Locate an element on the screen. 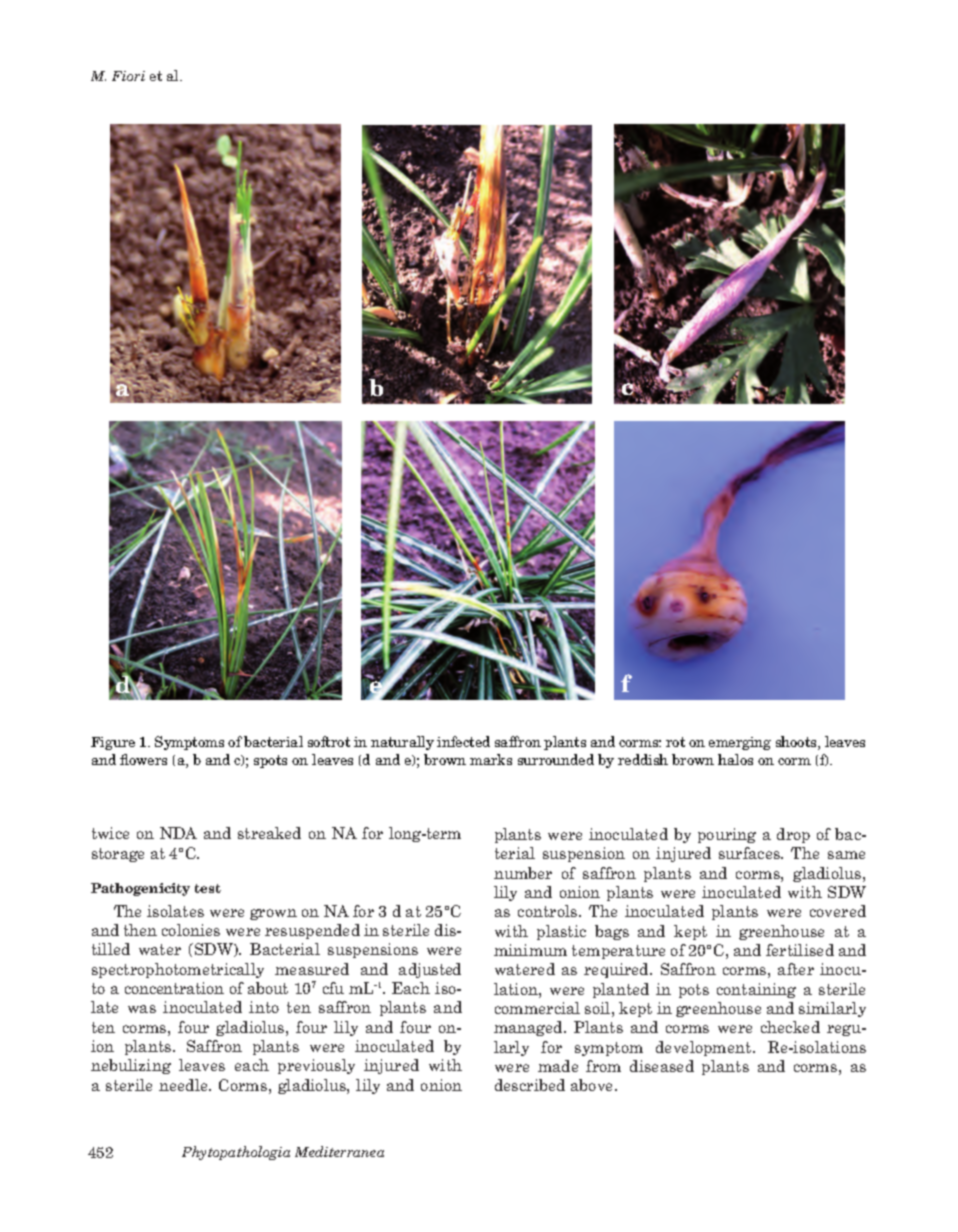 This screenshot has height=1232, width=958. concentration is located at coordinates (174, 988).
